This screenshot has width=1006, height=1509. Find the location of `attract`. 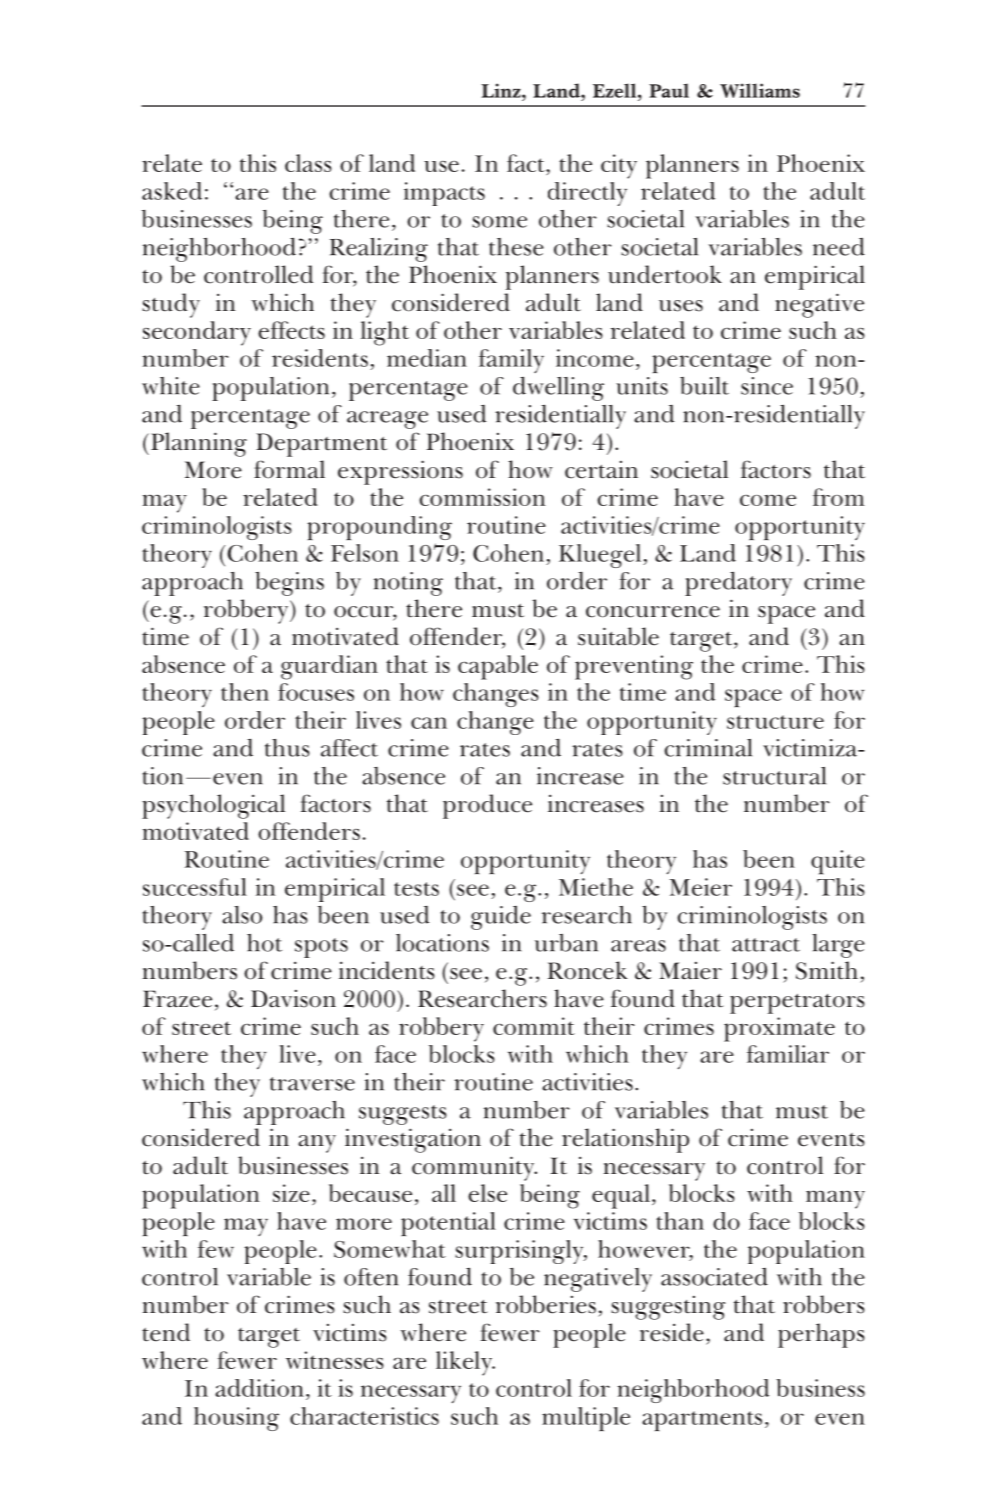

attract is located at coordinates (766, 945).
